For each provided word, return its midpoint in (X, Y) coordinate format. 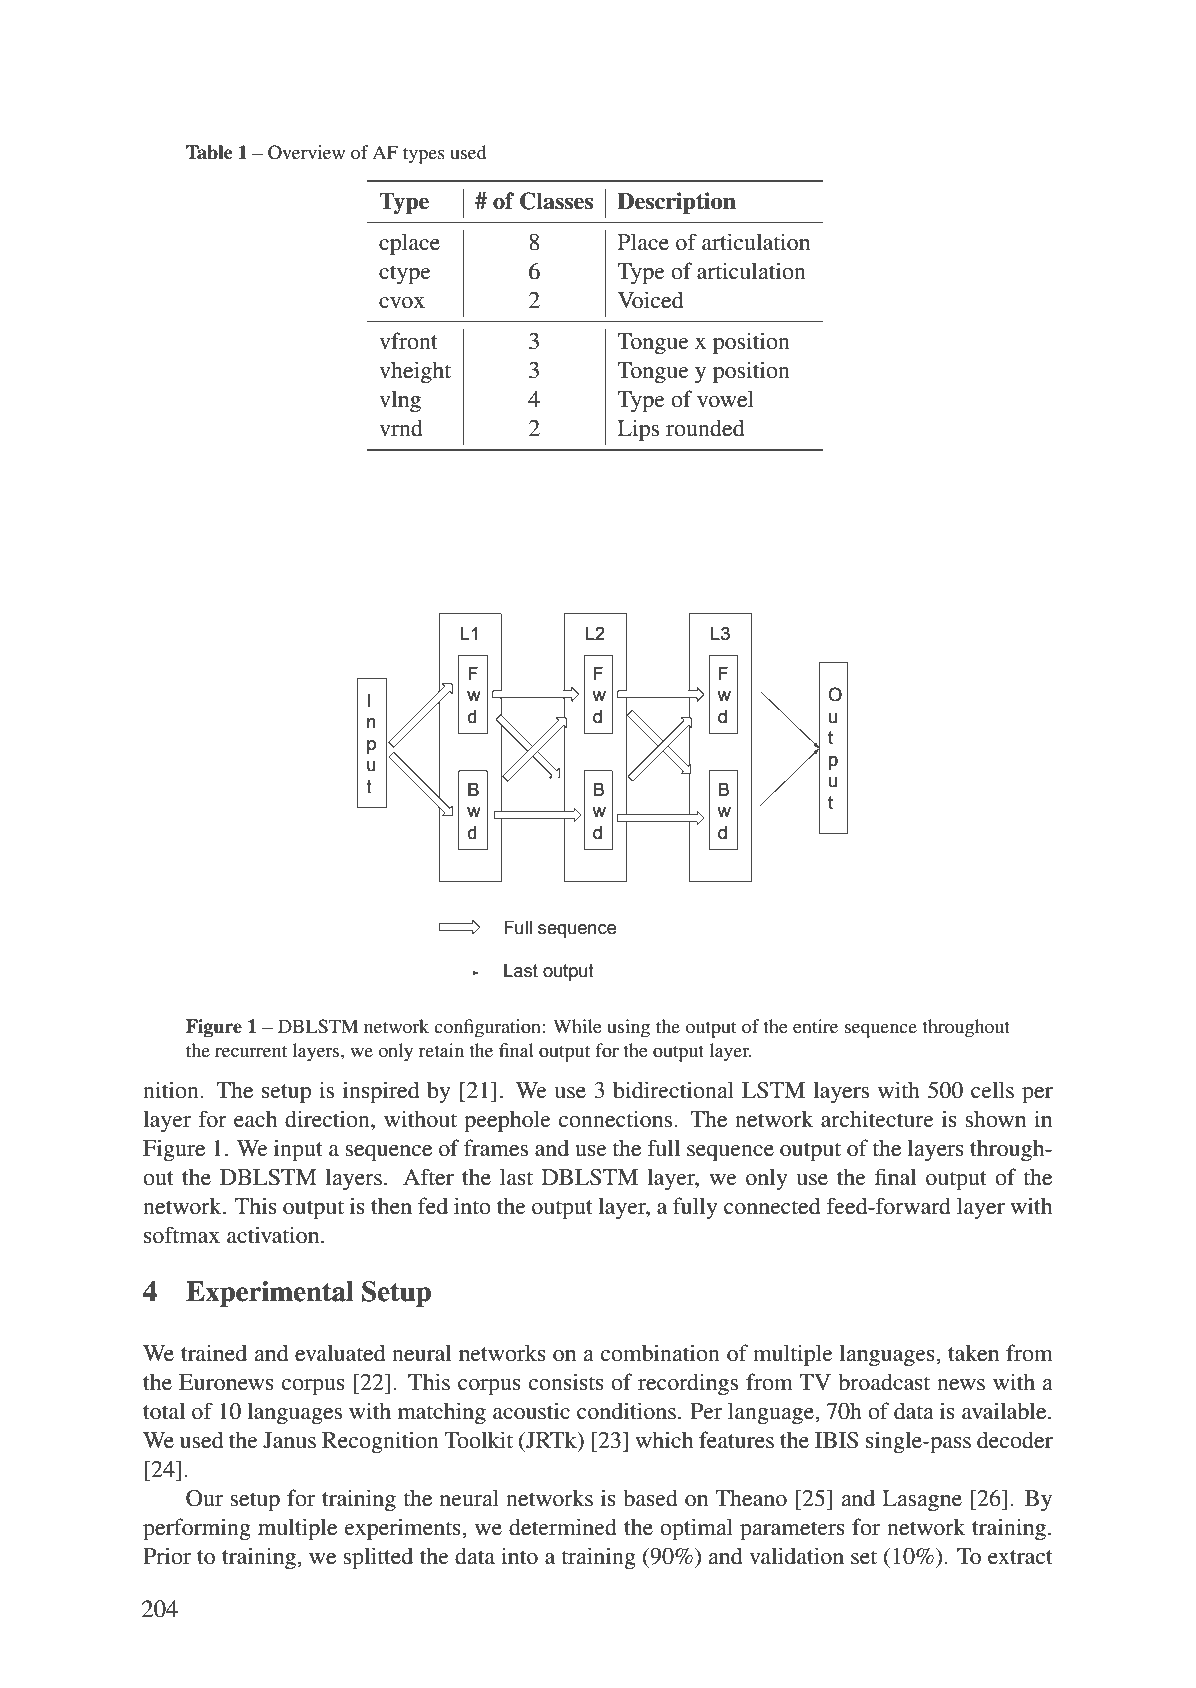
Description (676, 203)
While (577, 1026)
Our (204, 1498)
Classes (556, 201)
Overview (306, 152)
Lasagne (922, 1501)
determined (563, 1527)
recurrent (251, 1051)
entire (815, 1026)
